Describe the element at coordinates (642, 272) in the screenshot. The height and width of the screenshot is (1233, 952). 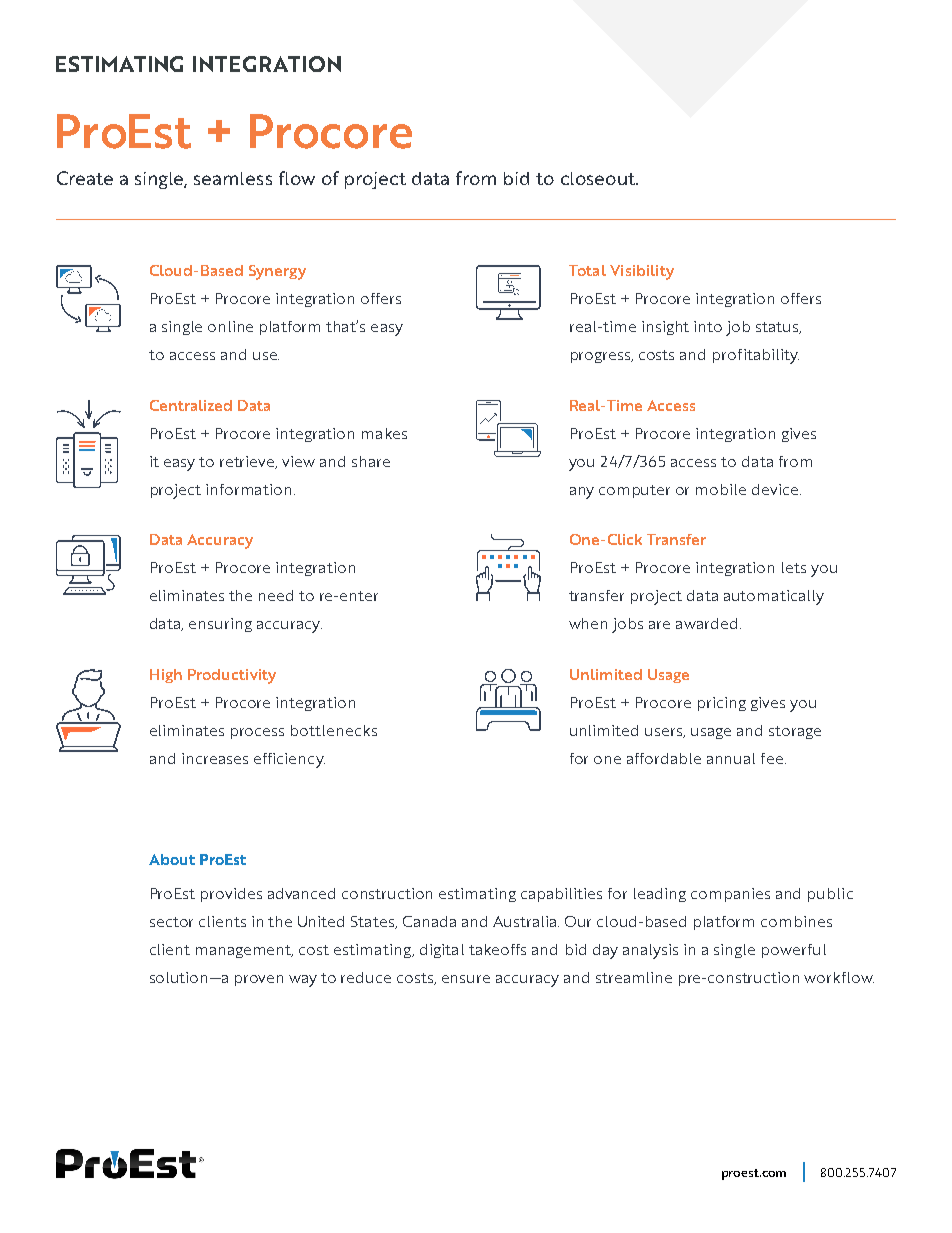
I see `Visibility` at that location.
